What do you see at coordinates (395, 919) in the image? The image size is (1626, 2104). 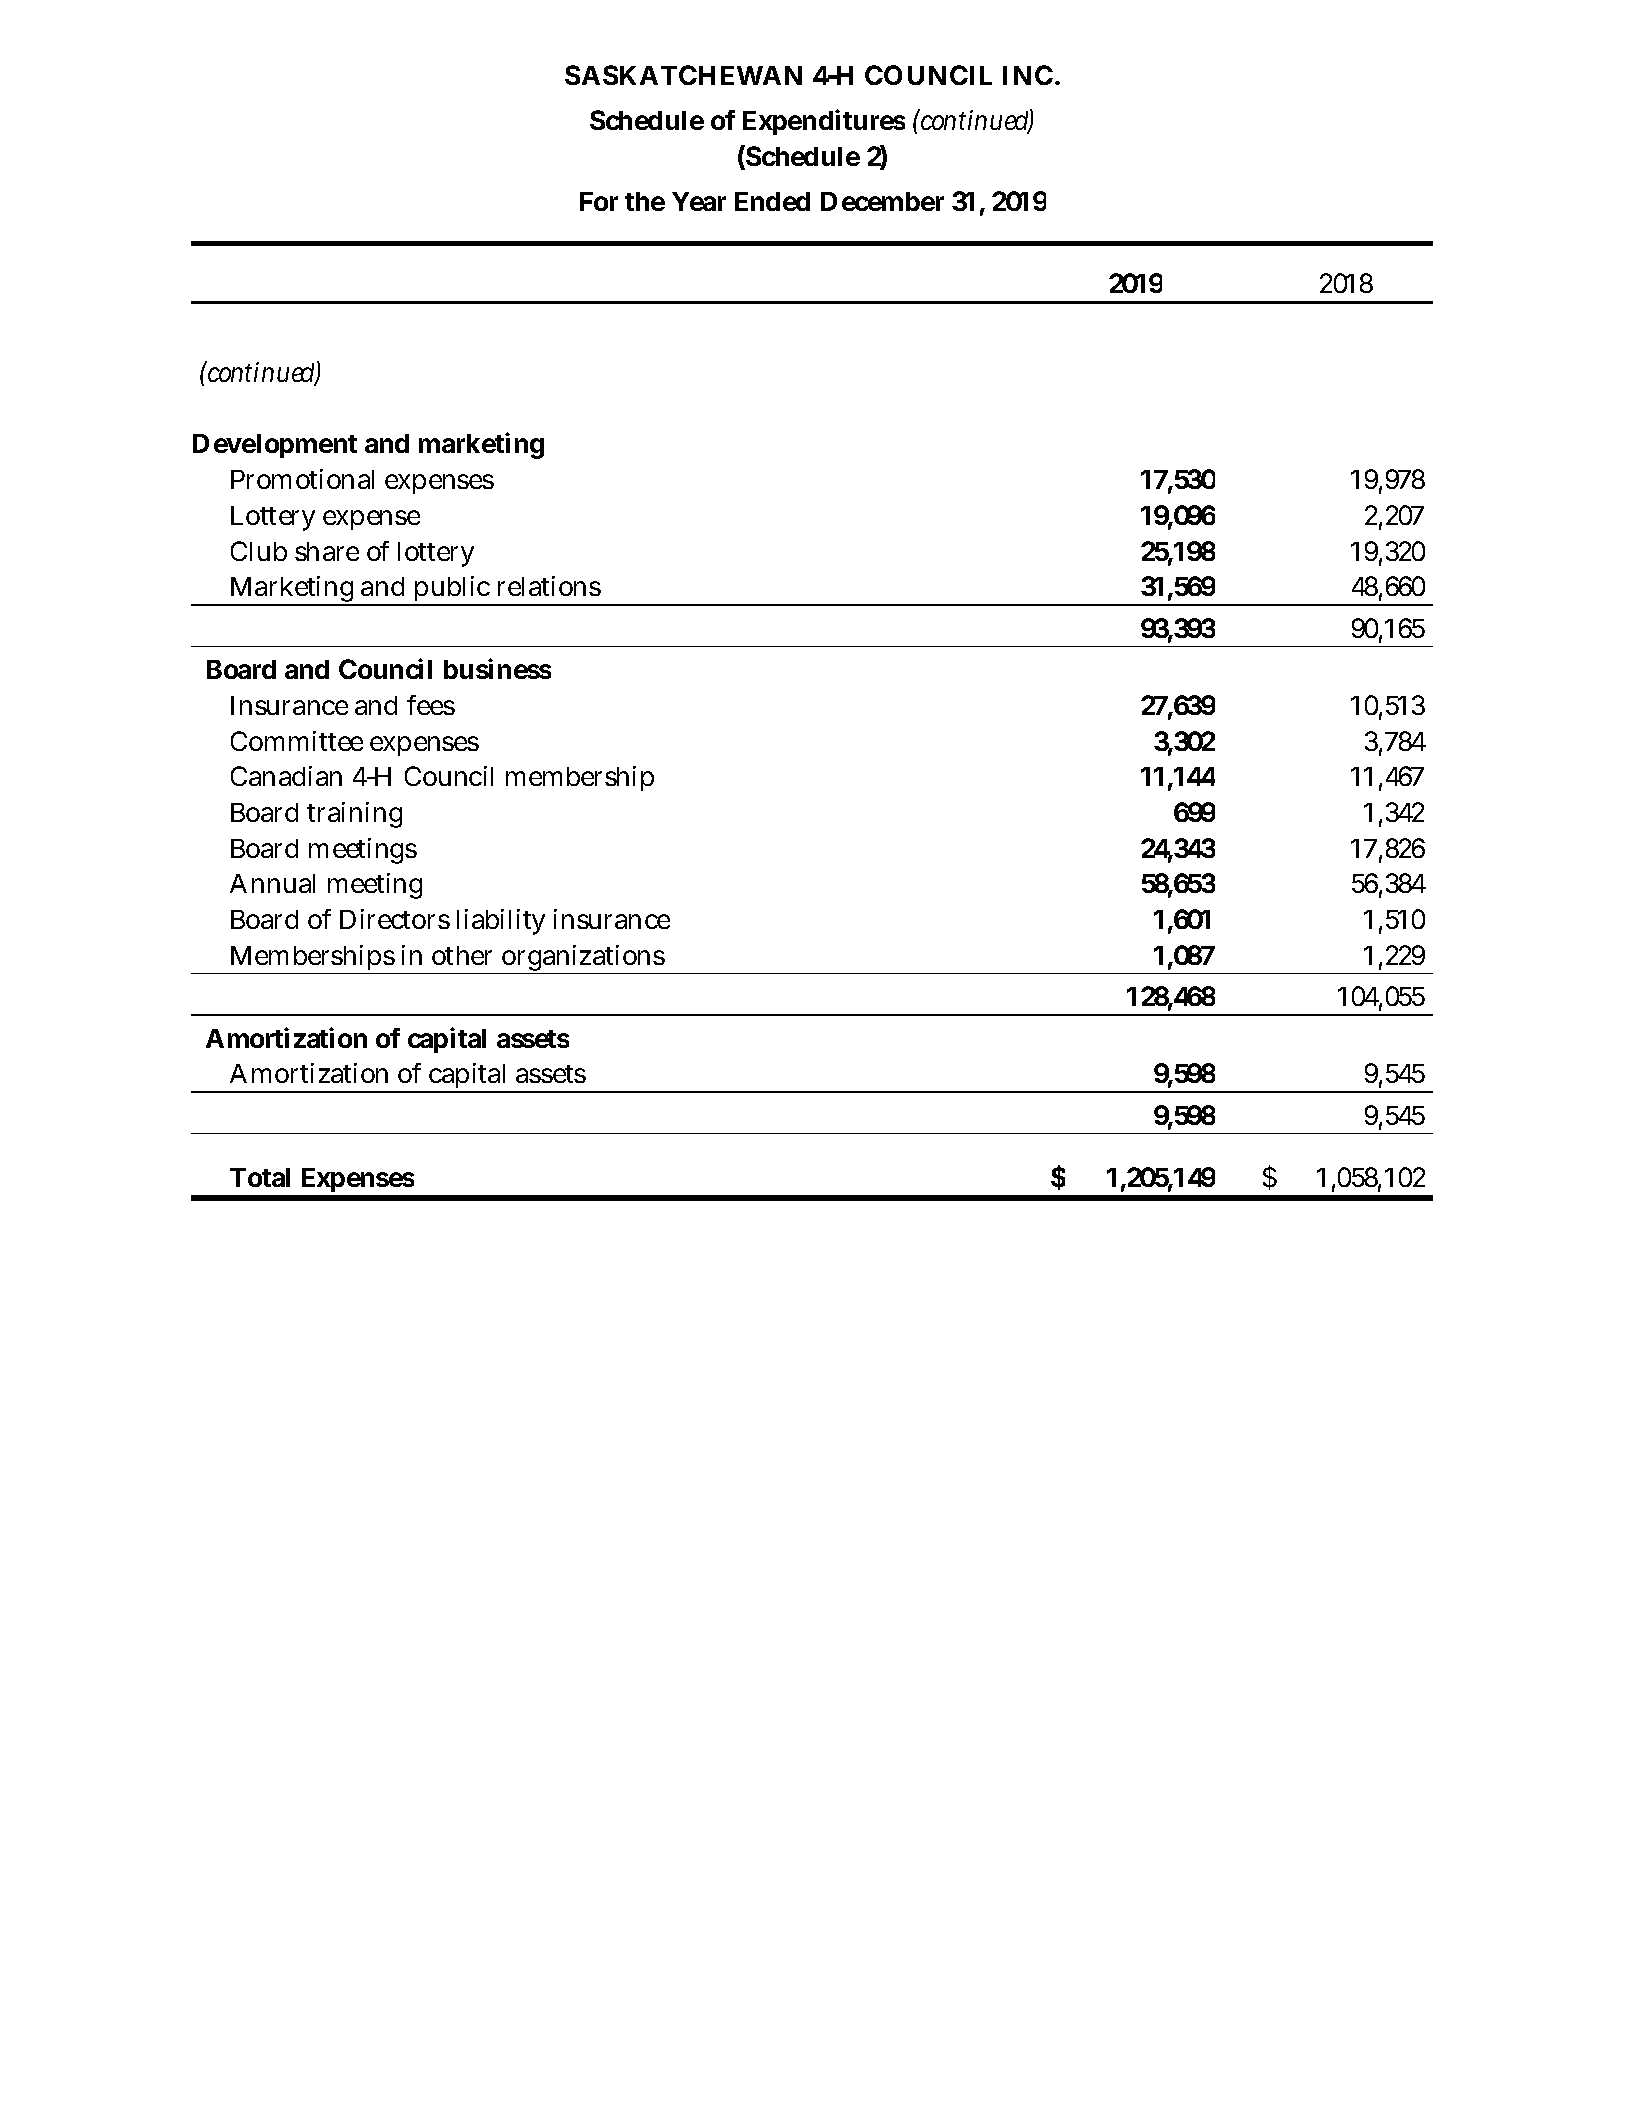 I see `Directors` at bounding box center [395, 919].
